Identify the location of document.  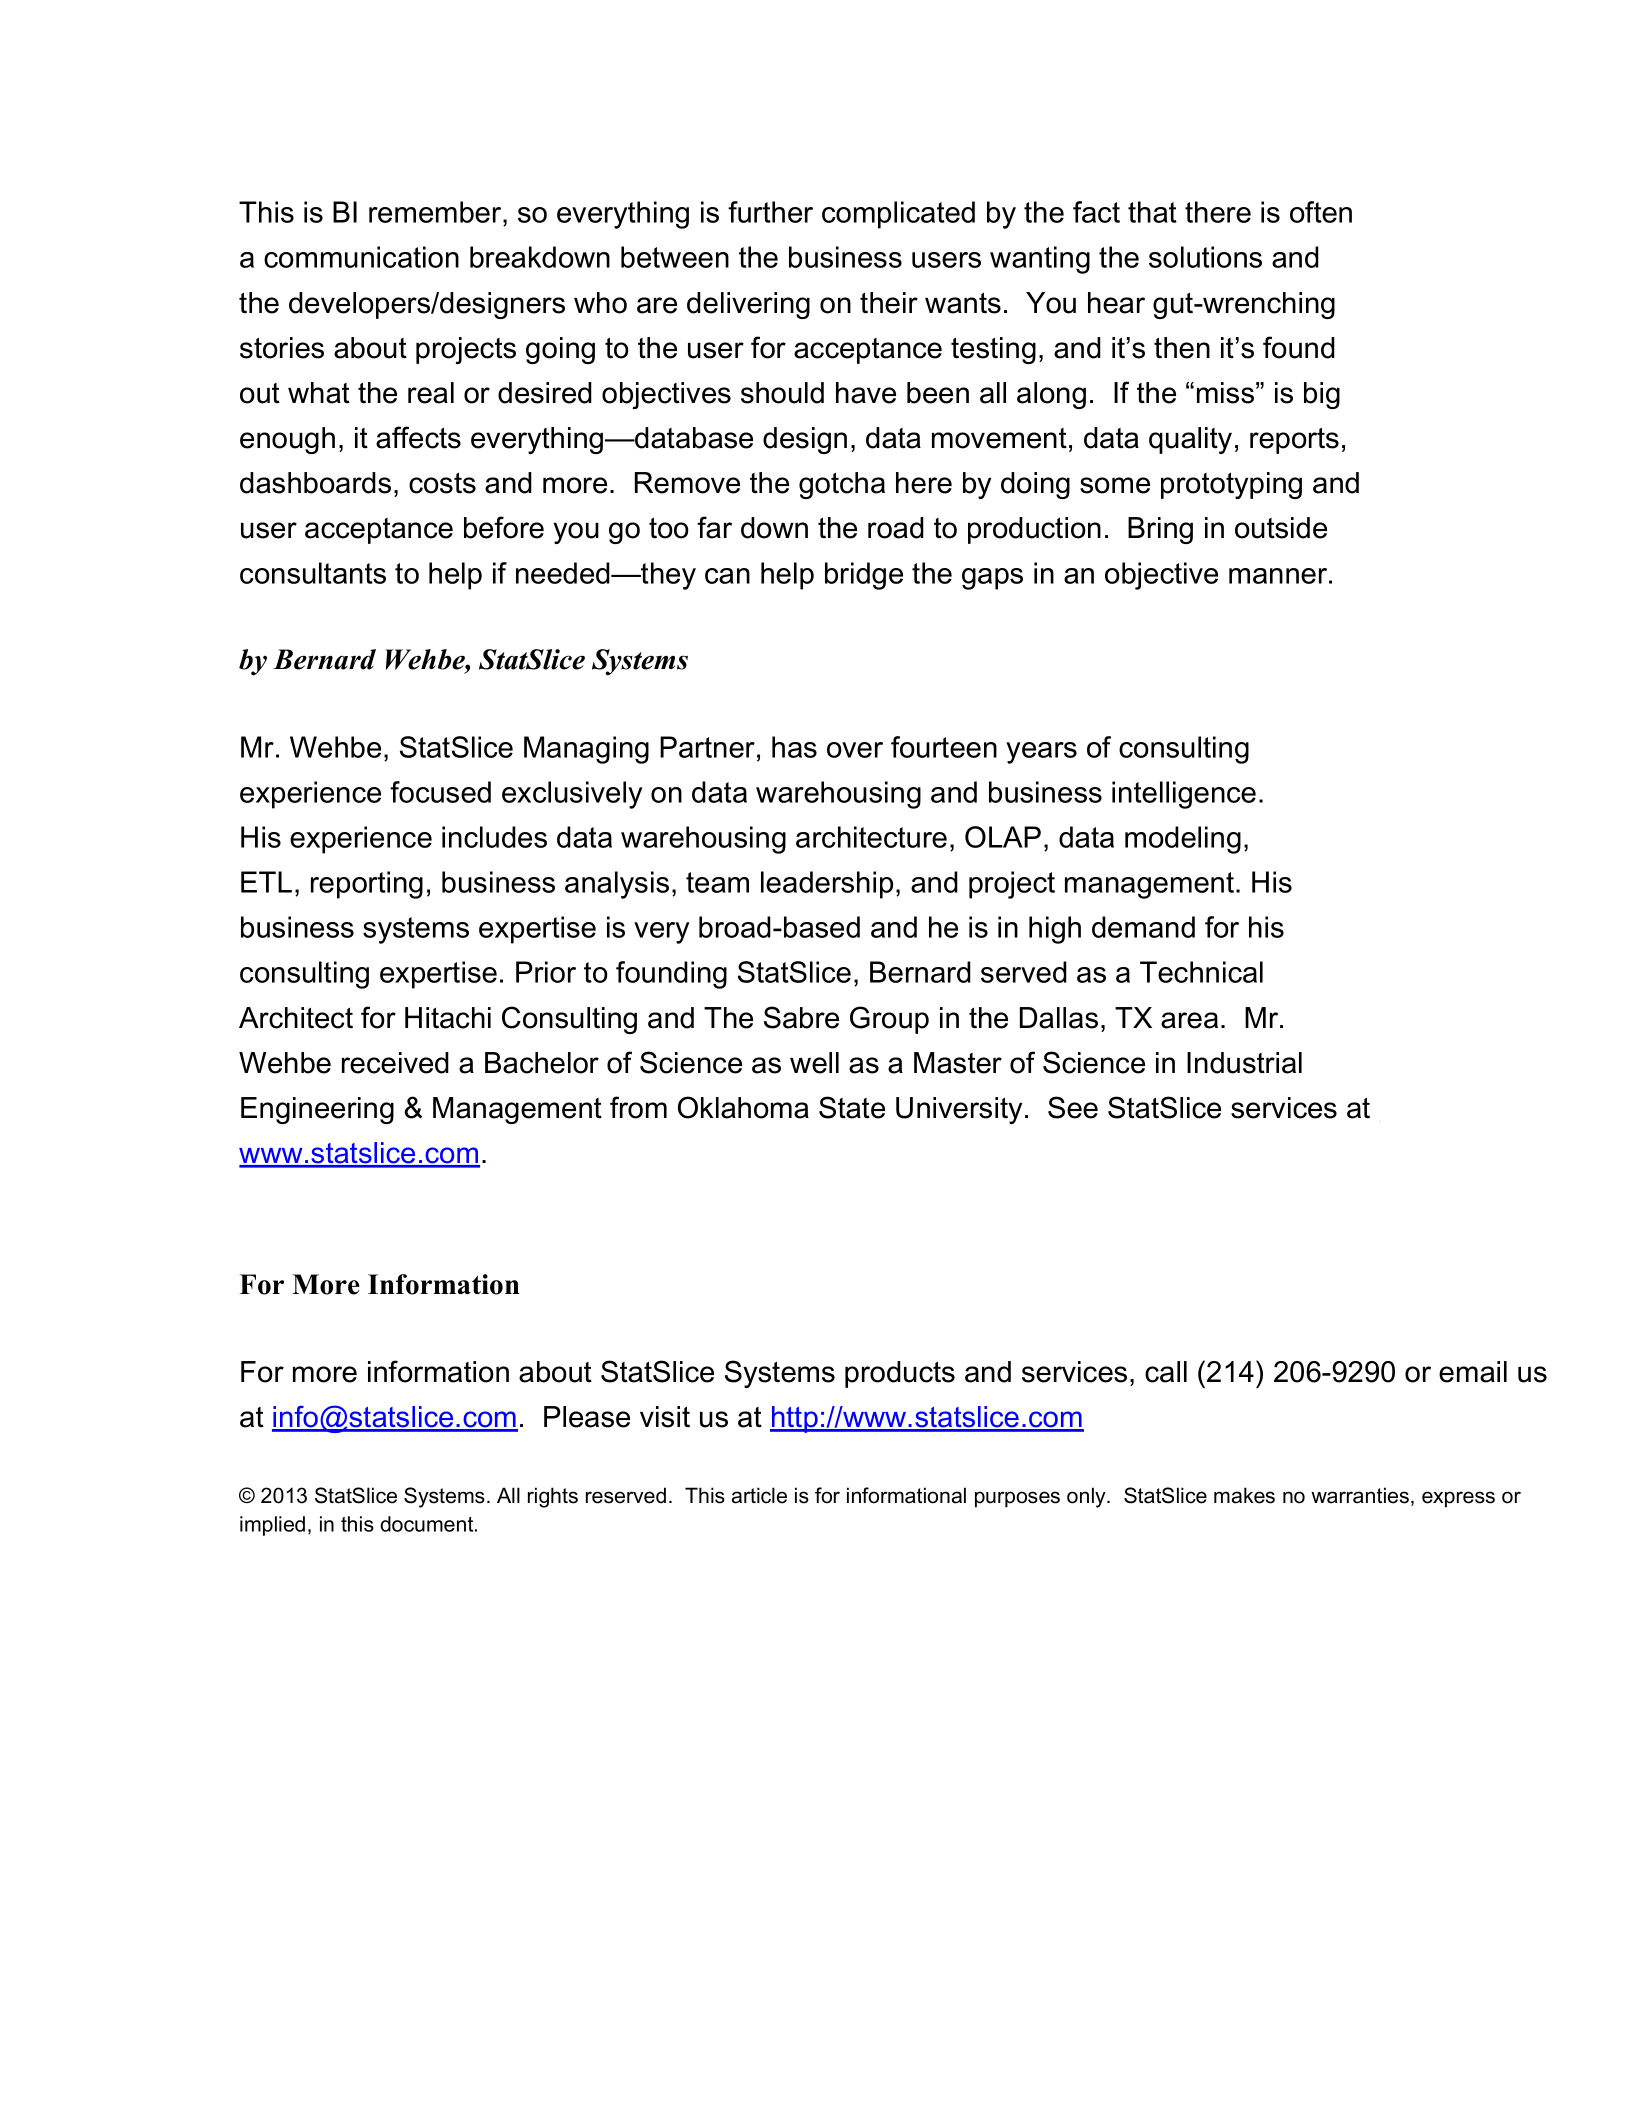
(428, 1524).
